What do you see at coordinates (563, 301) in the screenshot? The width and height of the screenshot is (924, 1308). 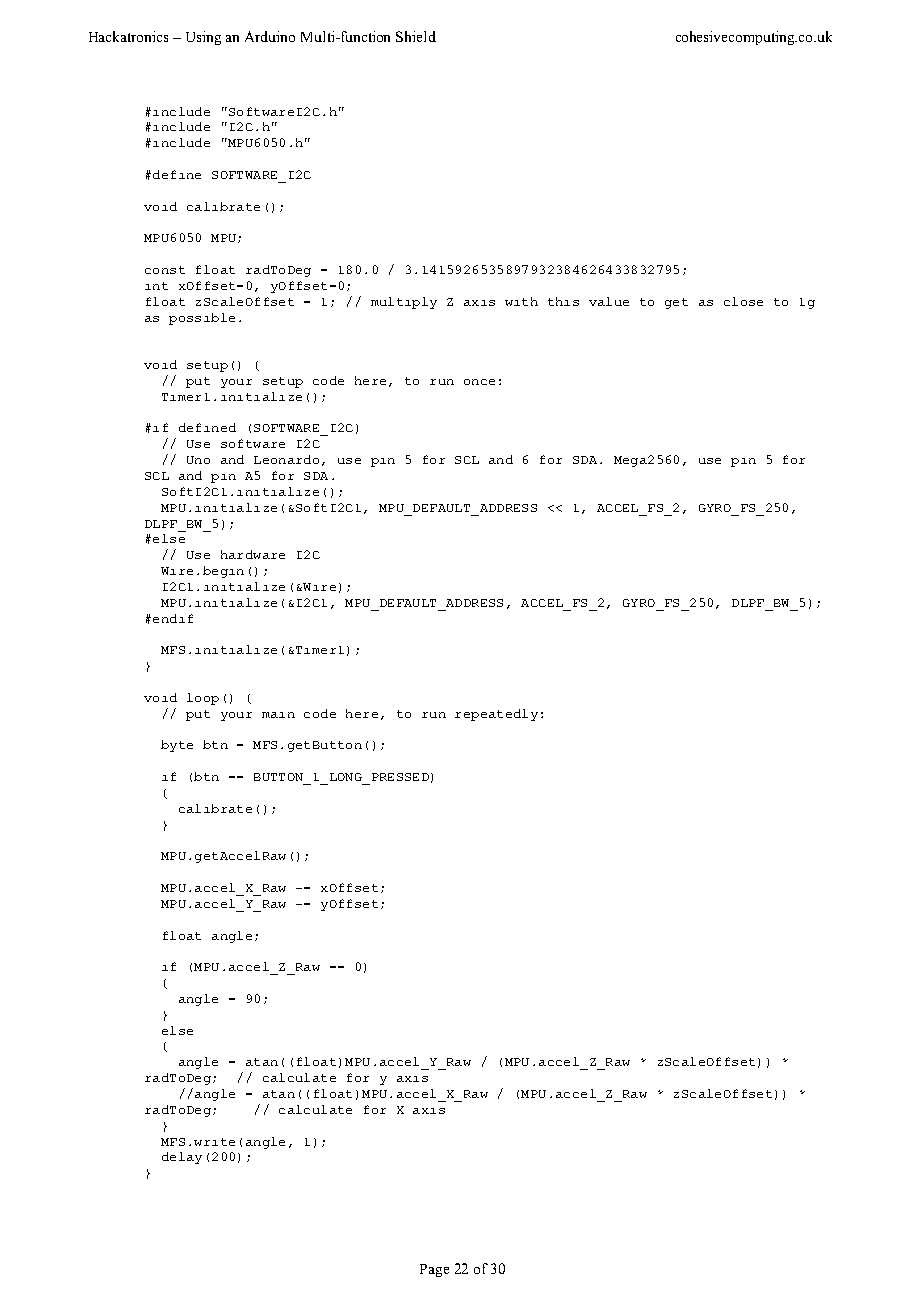 I see `this` at bounding box center [563, 301].
